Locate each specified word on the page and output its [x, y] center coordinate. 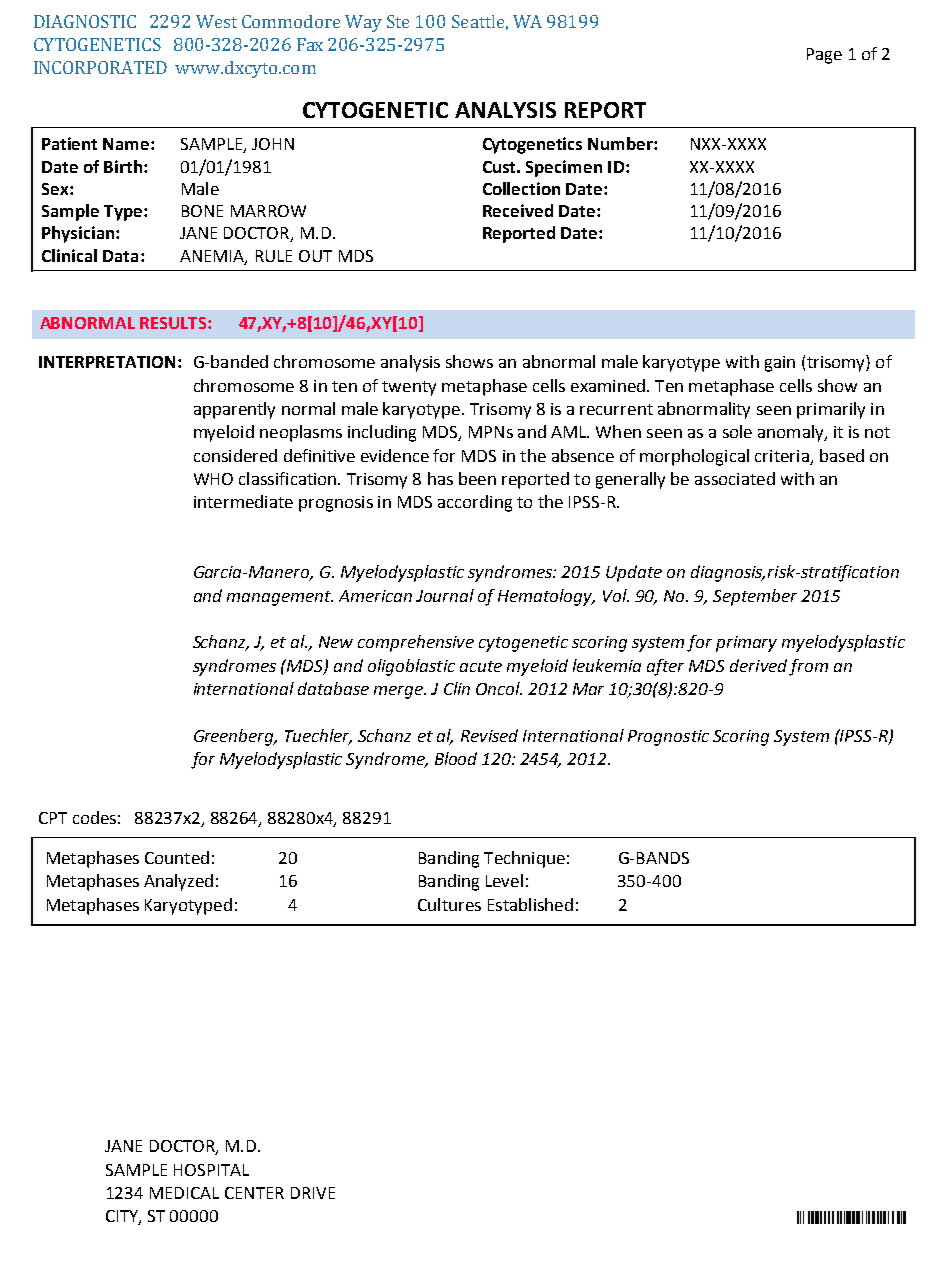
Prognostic [668, 738]
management [280, 598]
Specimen [564, 168]
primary [746, 644]
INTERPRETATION [107, 362]
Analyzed [178, 882]
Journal [445, 595]
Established [530, 904]
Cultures [449, 904]
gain [780, 364]
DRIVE [313, 1193]
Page [824, 56]
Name [127, 144]
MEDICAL [184, 1193]
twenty [409, 388]
